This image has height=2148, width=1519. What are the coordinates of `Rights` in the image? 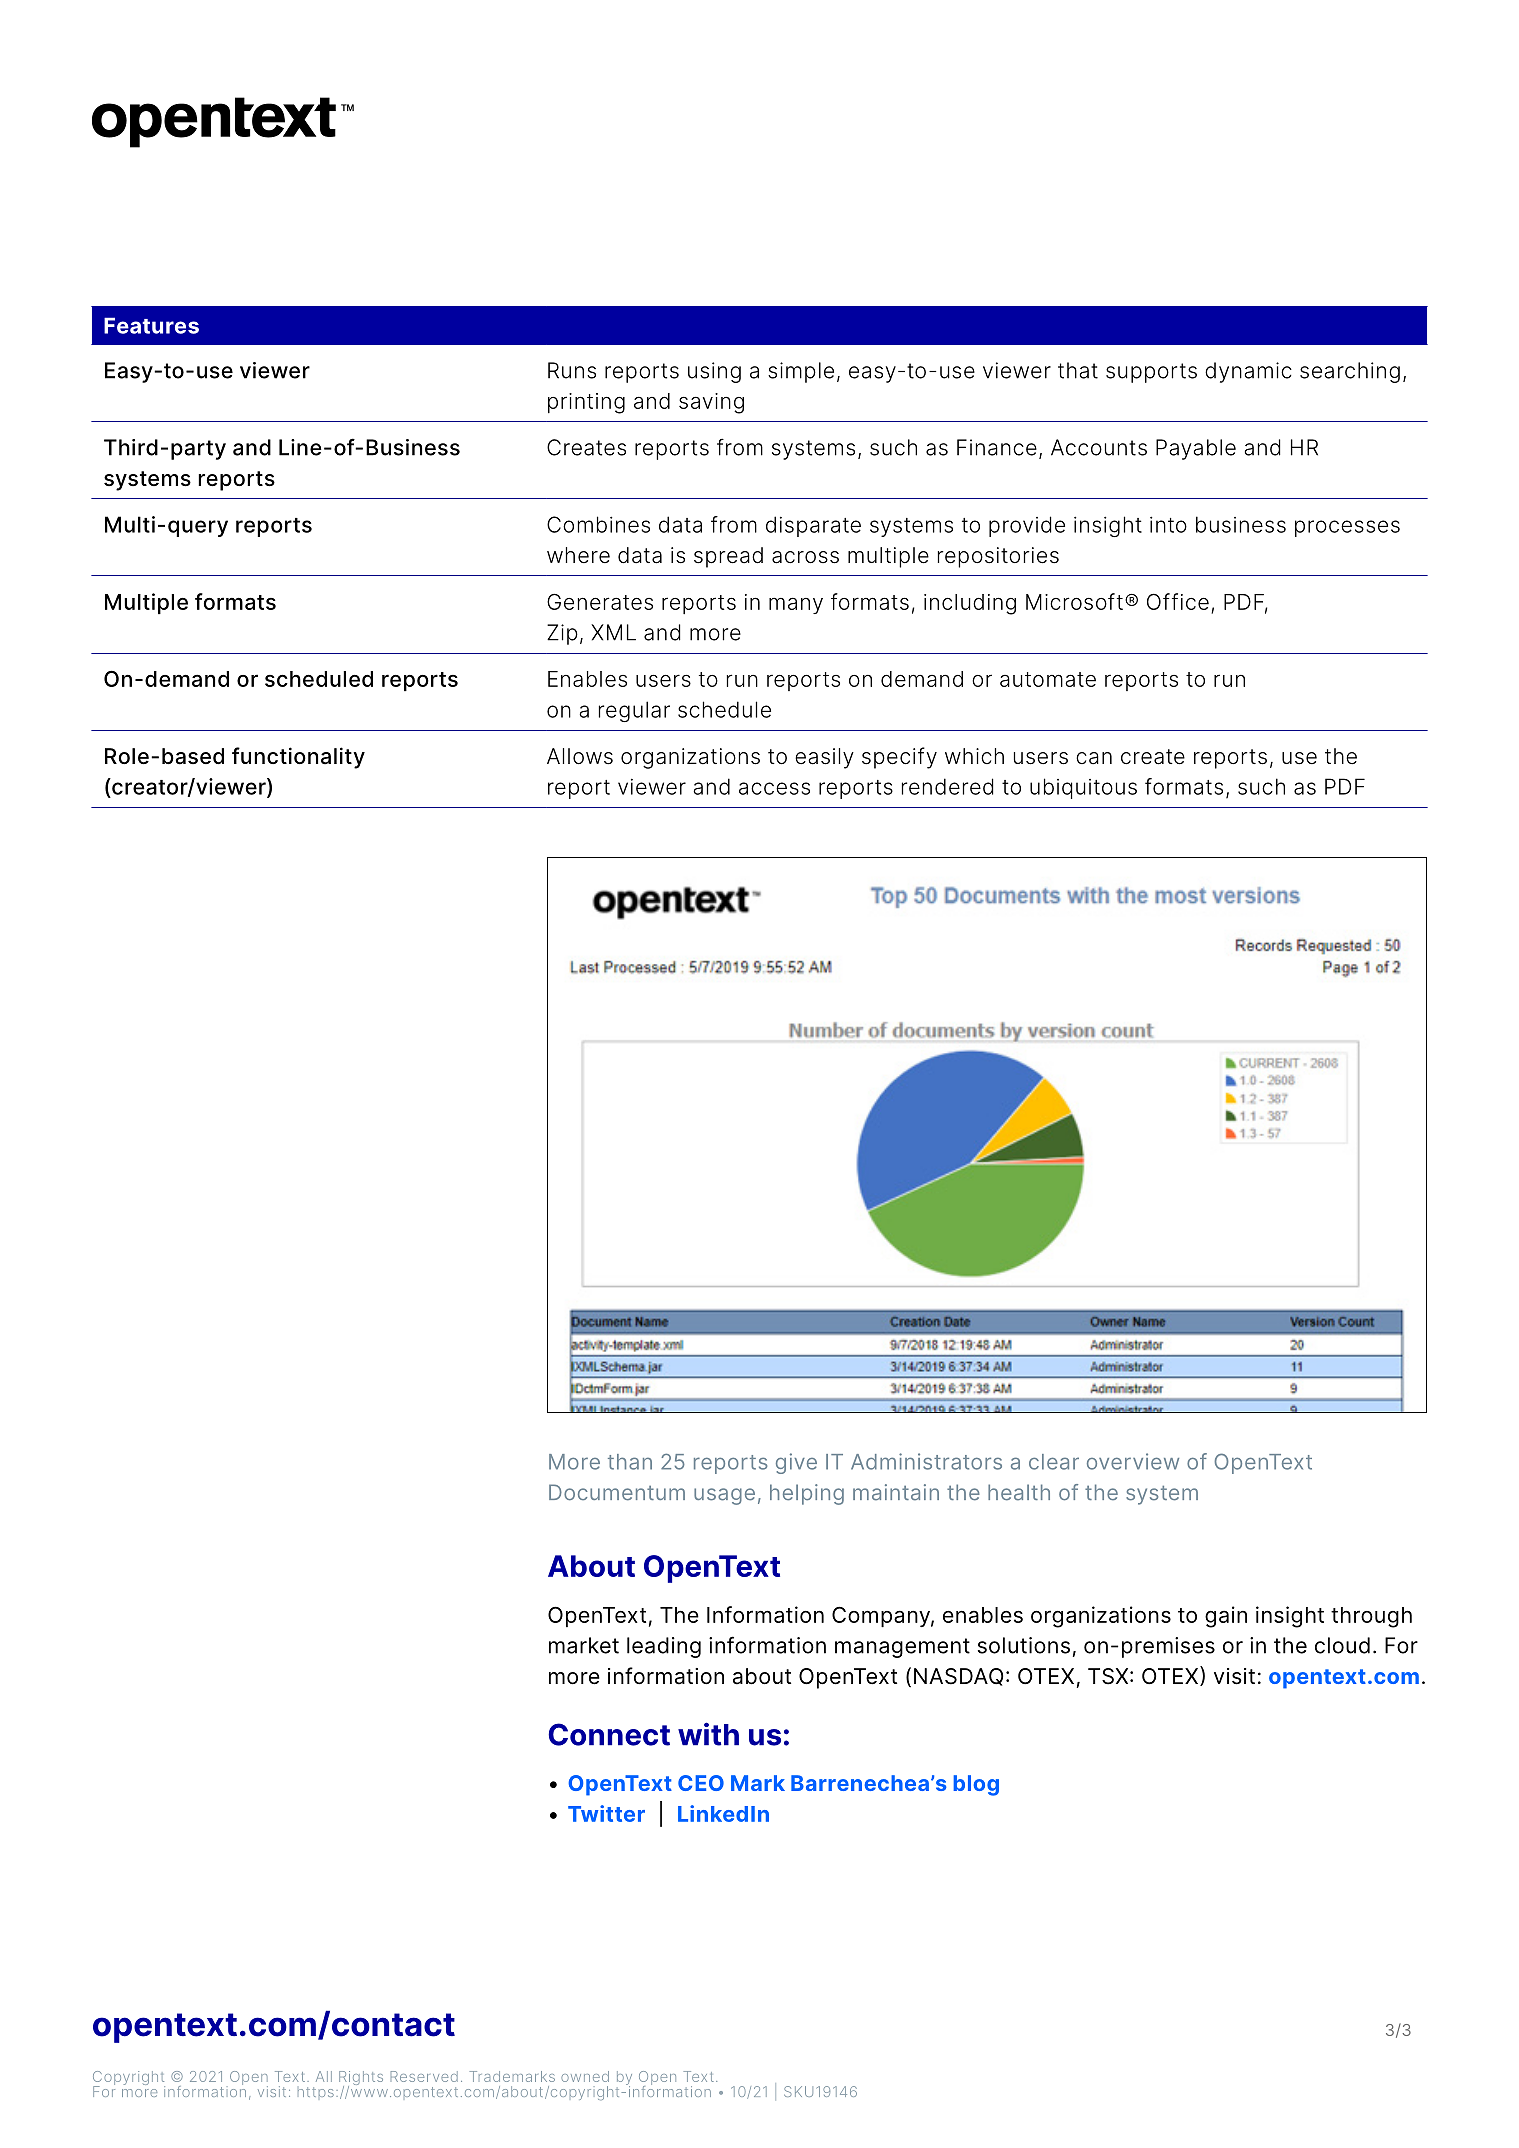 It's located at (361, 2079).
